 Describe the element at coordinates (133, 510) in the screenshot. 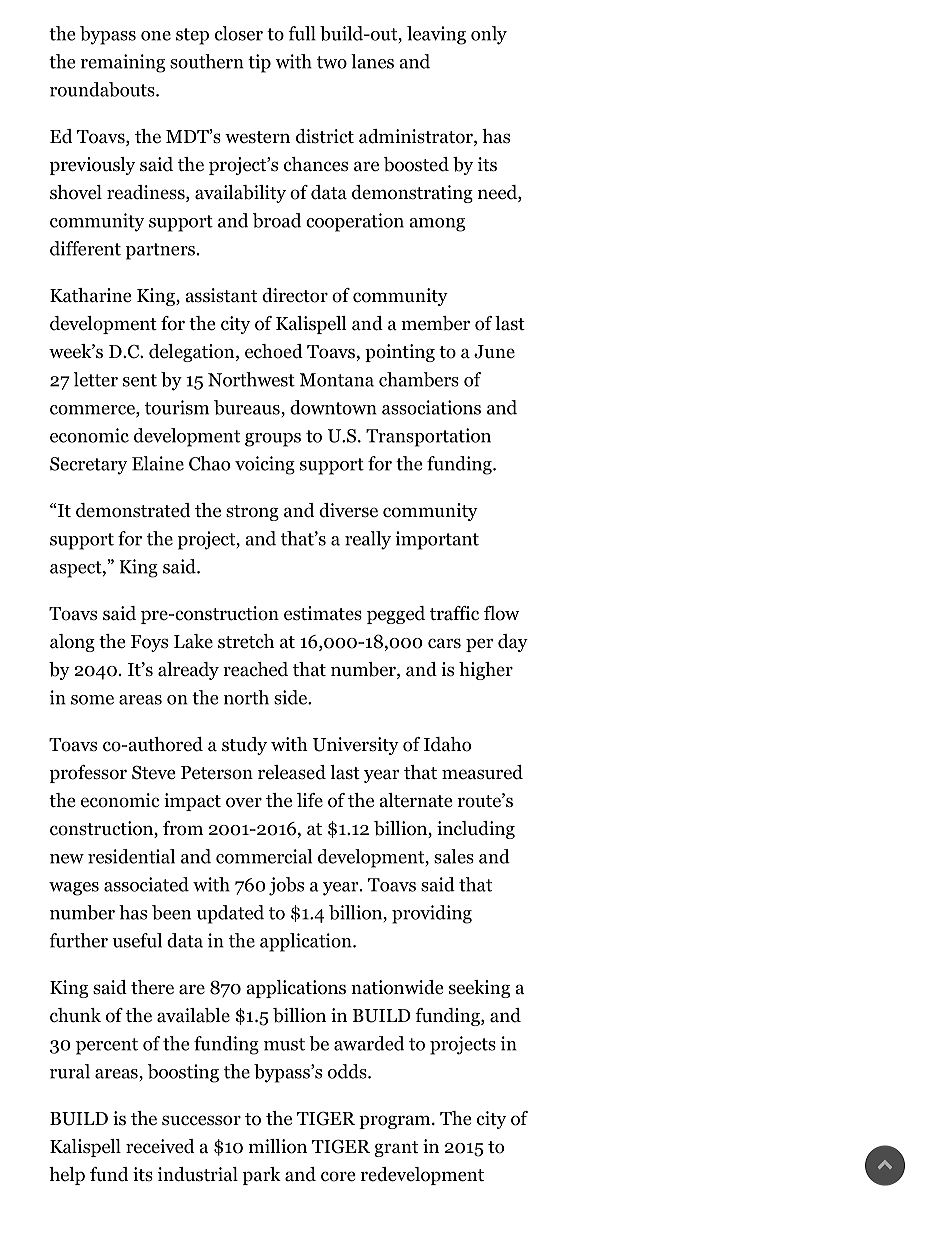

I see `demonstrated` at that location.
